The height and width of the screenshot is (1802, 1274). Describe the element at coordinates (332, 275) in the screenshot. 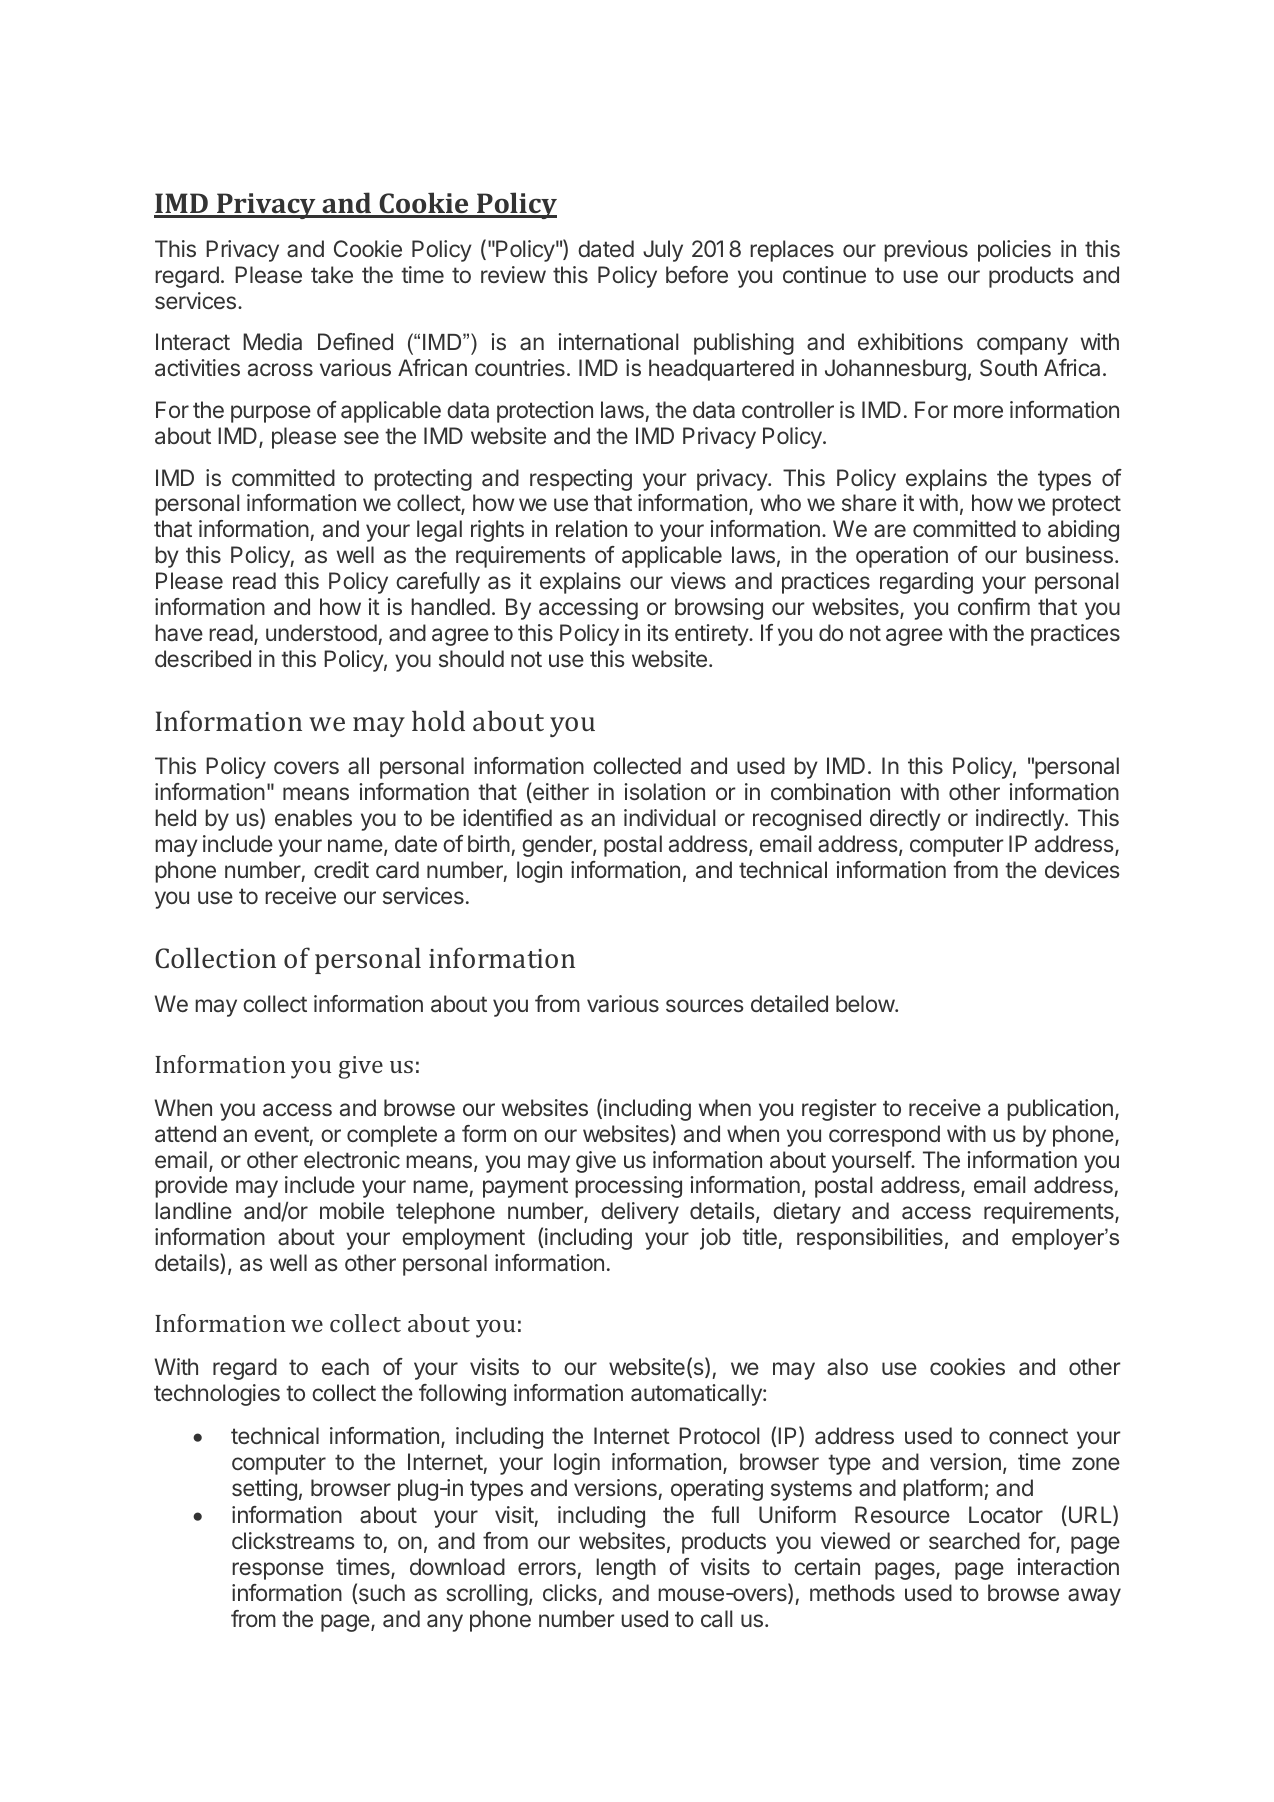

I see `take` at that location.
